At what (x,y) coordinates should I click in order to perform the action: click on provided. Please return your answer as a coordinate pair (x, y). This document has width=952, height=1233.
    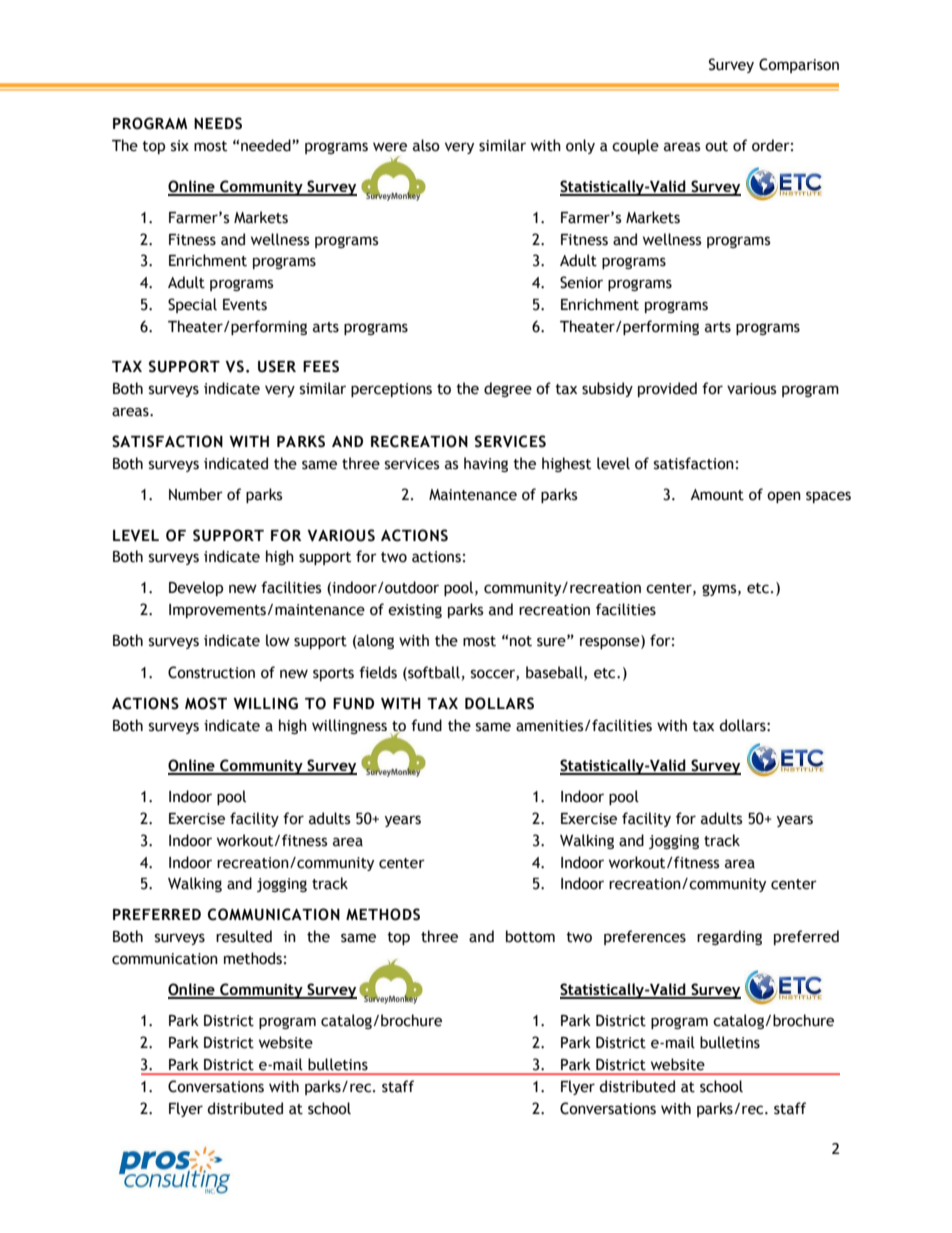
    Looking at the image, I should click on (667, 389).
